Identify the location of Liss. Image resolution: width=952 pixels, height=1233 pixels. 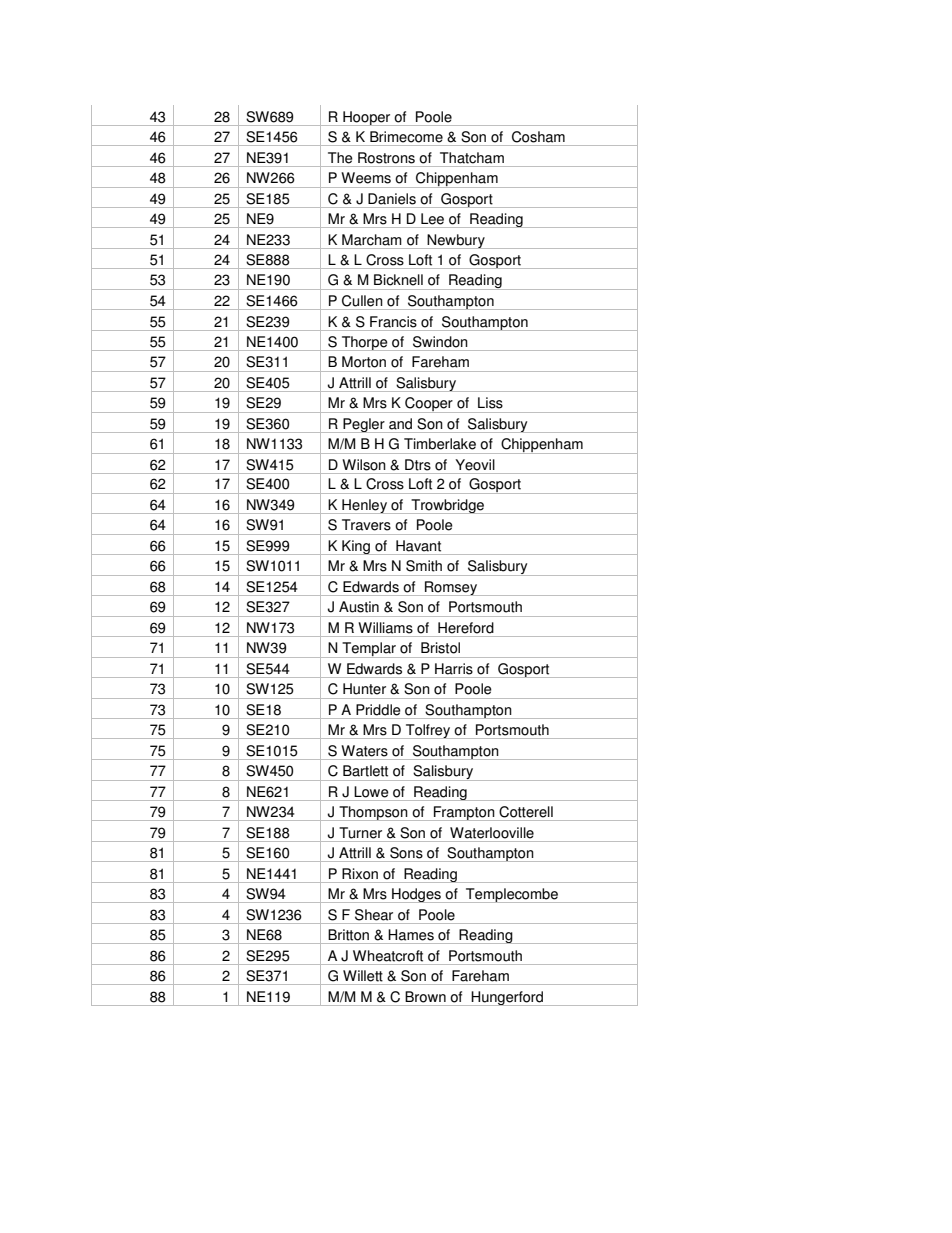
(490, 403).
